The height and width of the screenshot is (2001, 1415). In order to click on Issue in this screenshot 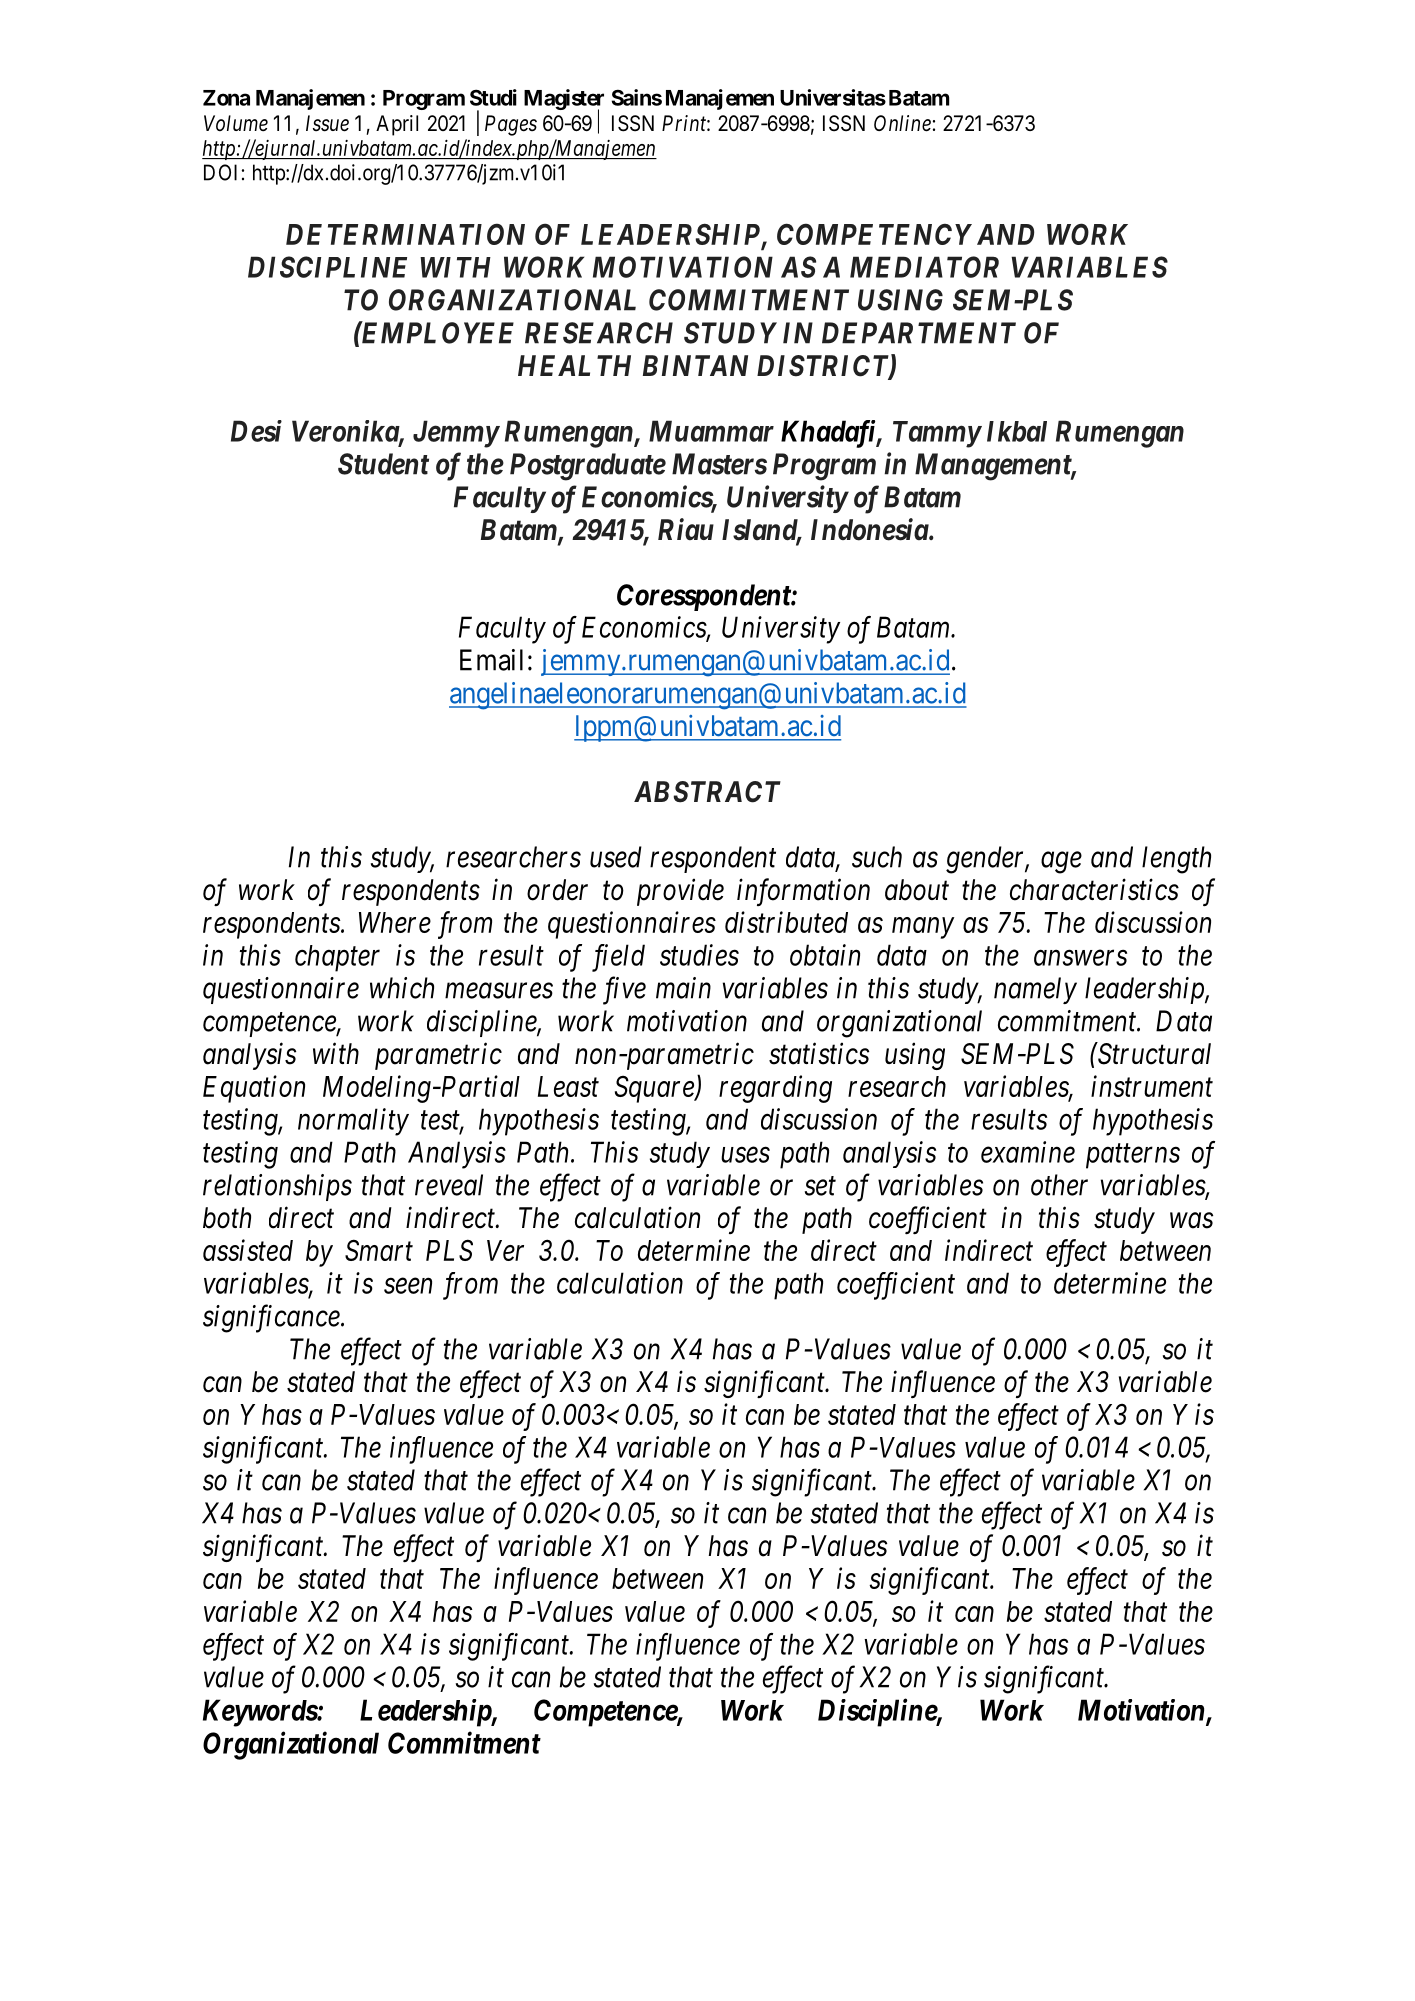, I will do `click(327, 123)`.
